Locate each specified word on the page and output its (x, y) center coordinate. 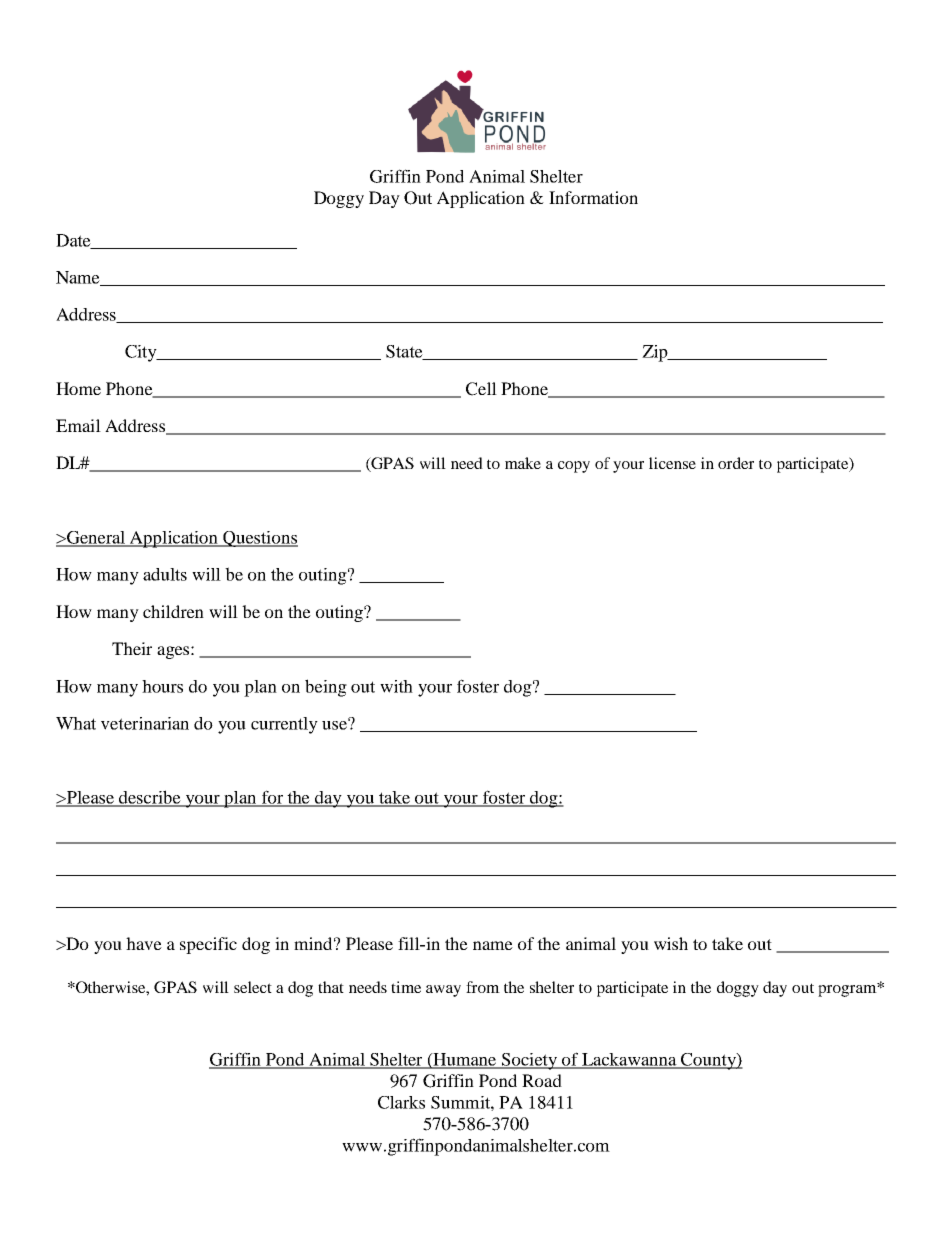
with (396, 686)
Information (593, 197)
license (672, 463)
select (253, 987)
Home (78, 388)
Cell (481, 389)
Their (132, 648)
